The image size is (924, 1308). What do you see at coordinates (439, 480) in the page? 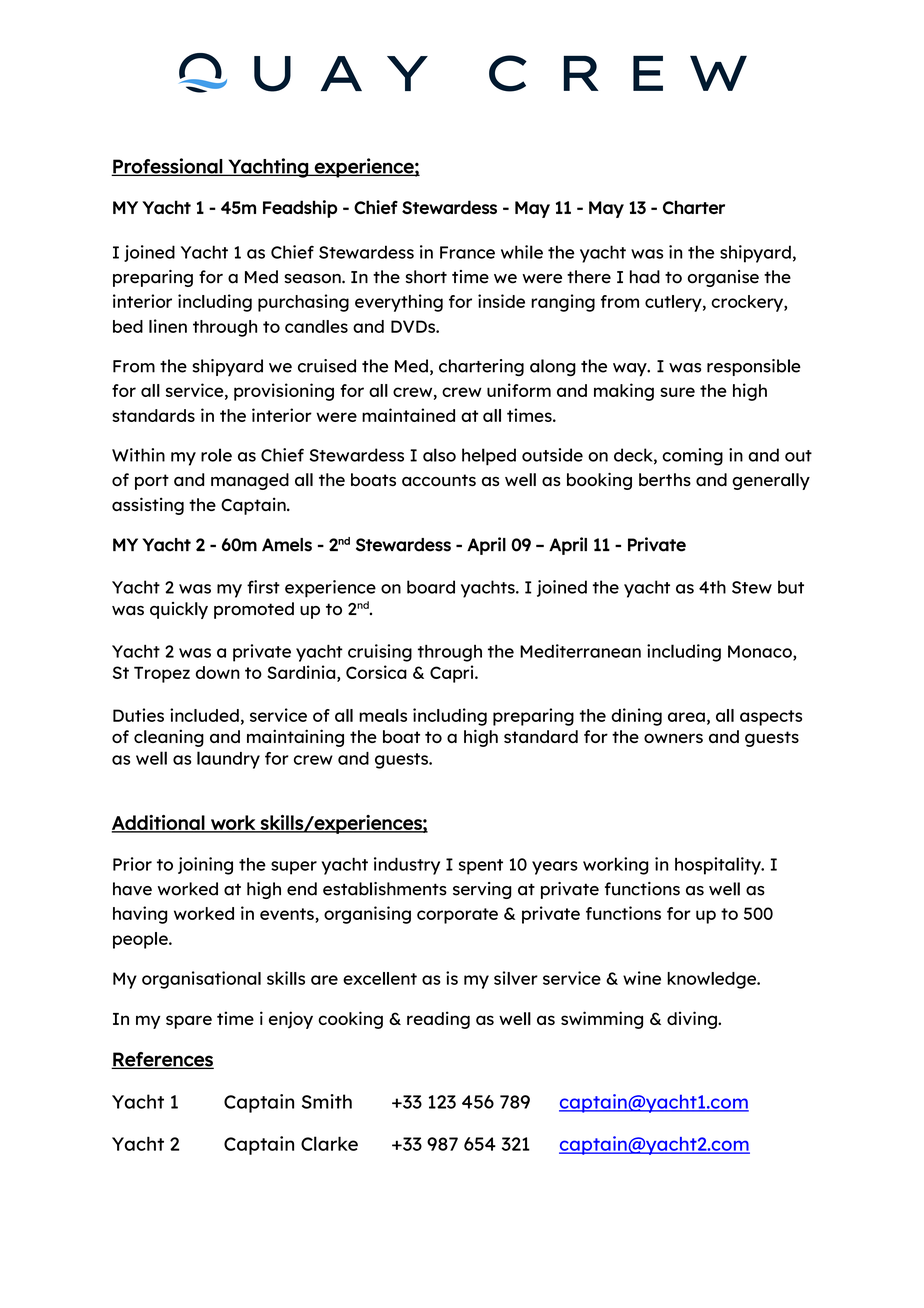
I see `accounts` at bounding box center [439, 480].
